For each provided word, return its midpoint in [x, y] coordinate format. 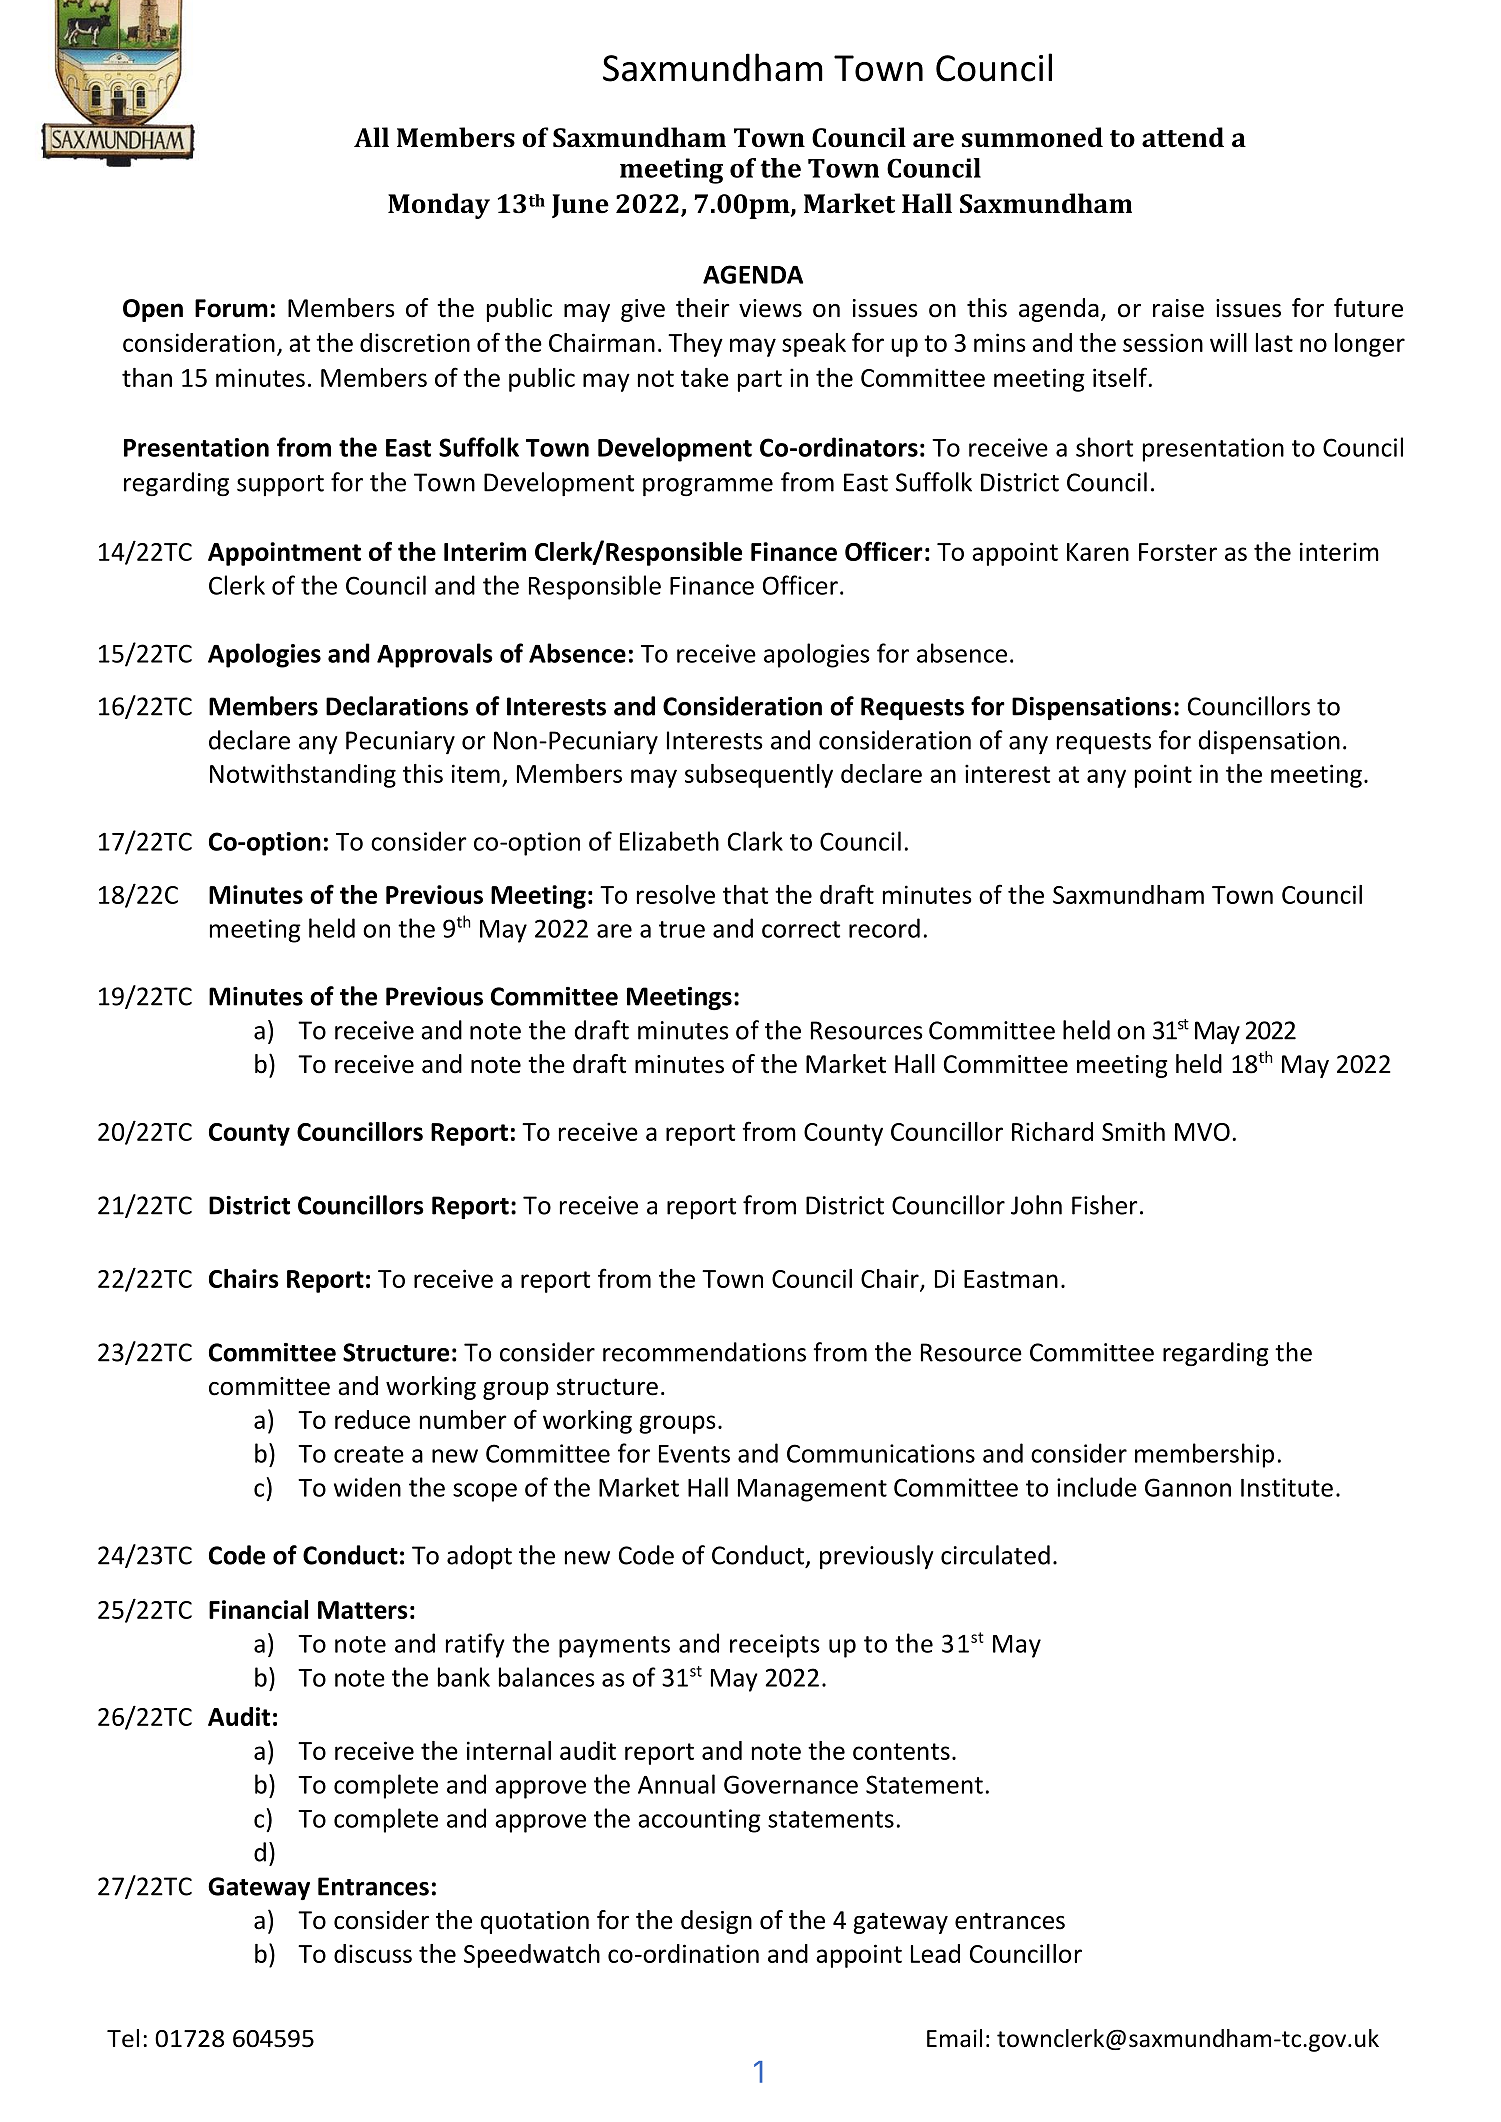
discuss [373, 1953]
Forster [1178, 552]
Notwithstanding [303, 776]
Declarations [397, 706]
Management [812, 1490]
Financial [258, 1609]
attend [1183, 137]
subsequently [759, 776]
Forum [231, 308]
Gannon [1188, 1487]
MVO [1202, 1132]
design [716, 1922]
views [770, 308]
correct [801, 929]
